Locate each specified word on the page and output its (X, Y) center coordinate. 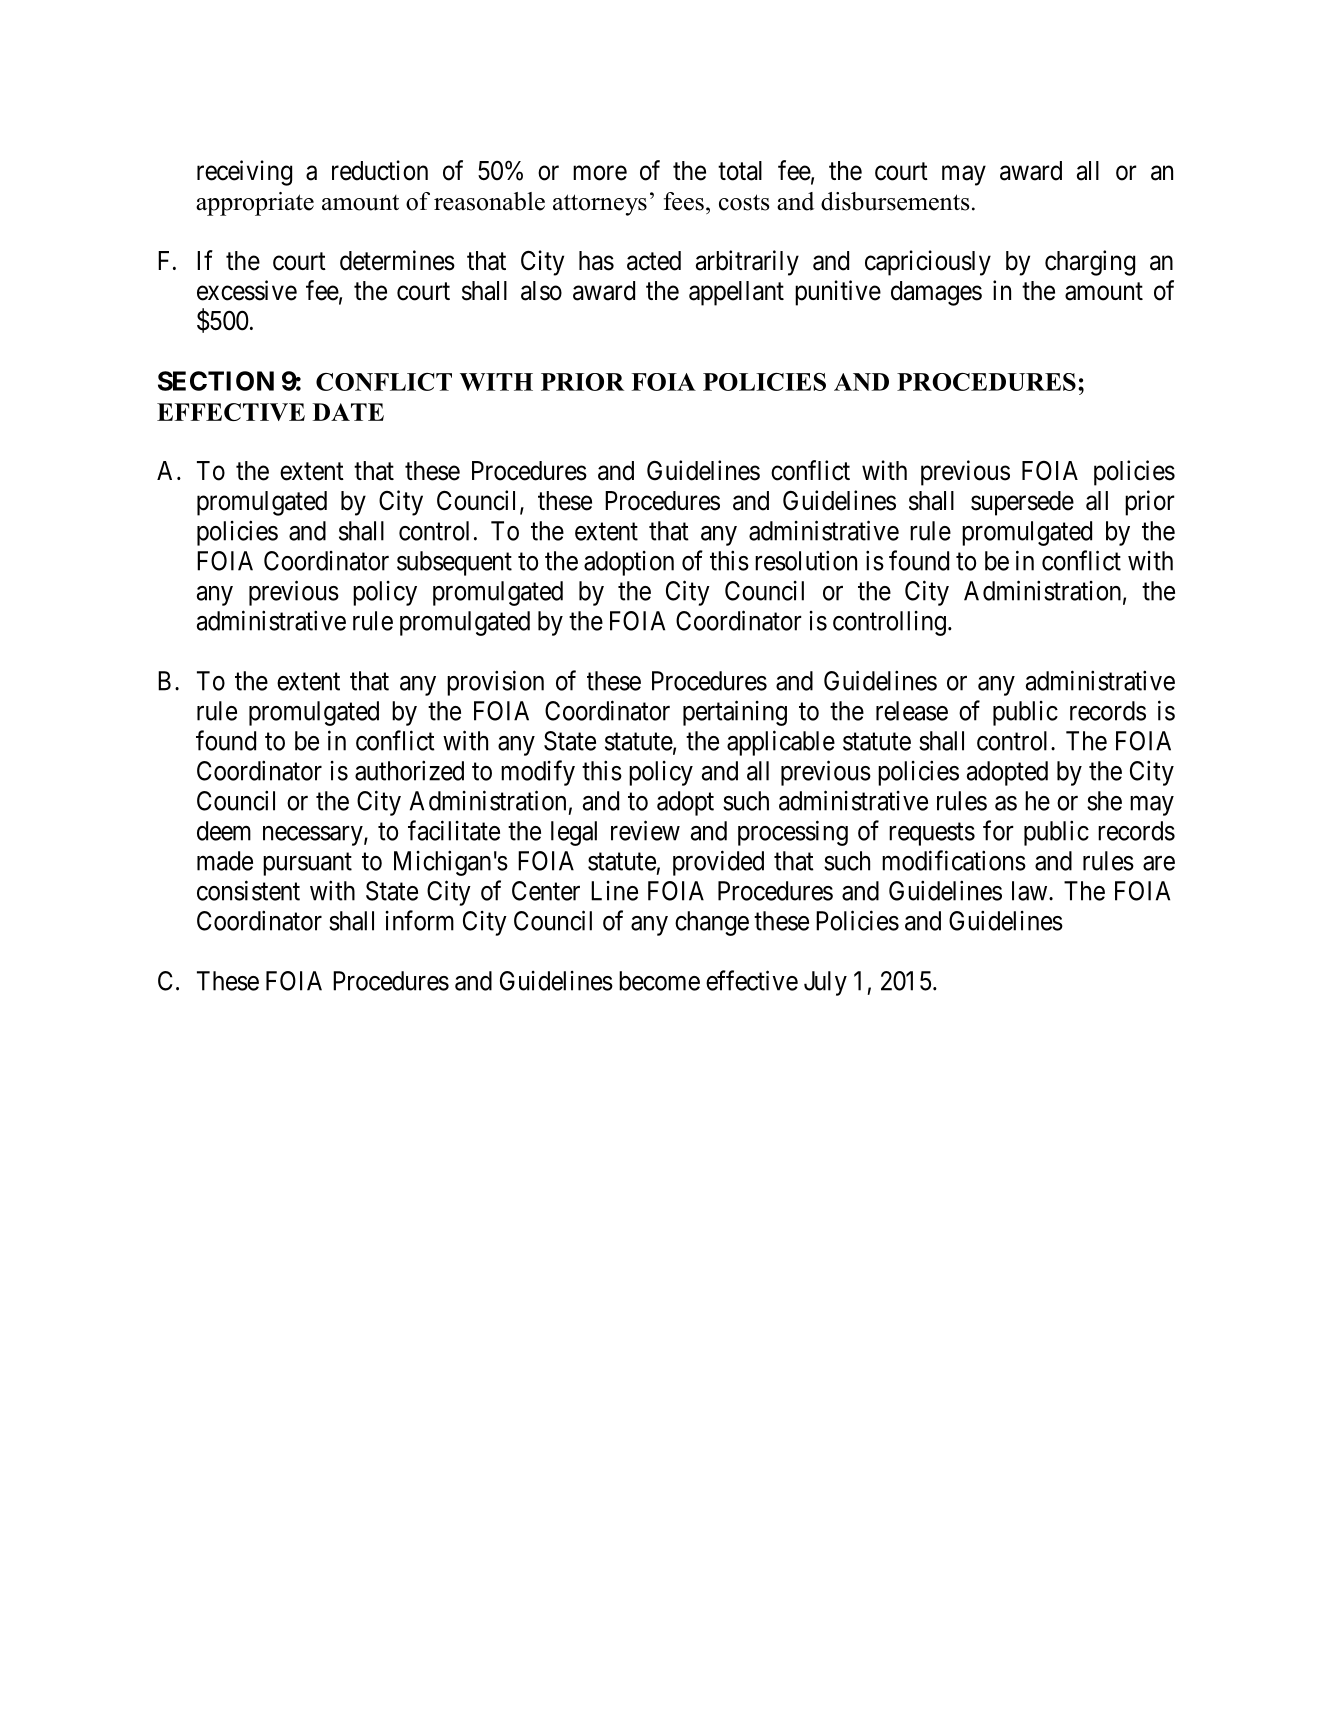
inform (419, 920)
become (659, 981)
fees (684, 201)
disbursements (895, 201)
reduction (380, 170)
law (1031, 891)
